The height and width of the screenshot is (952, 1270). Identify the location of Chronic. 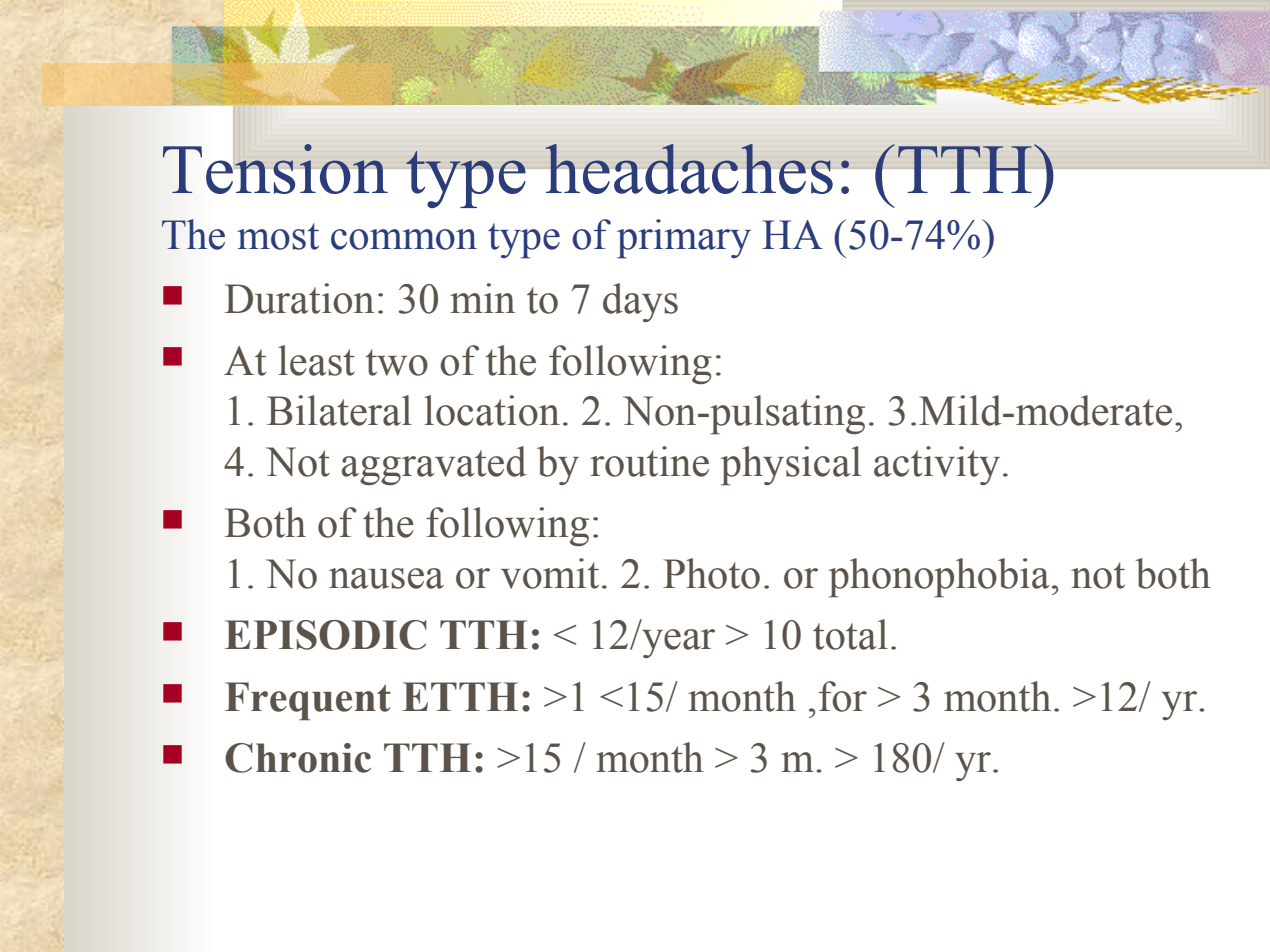
(298, 758).
